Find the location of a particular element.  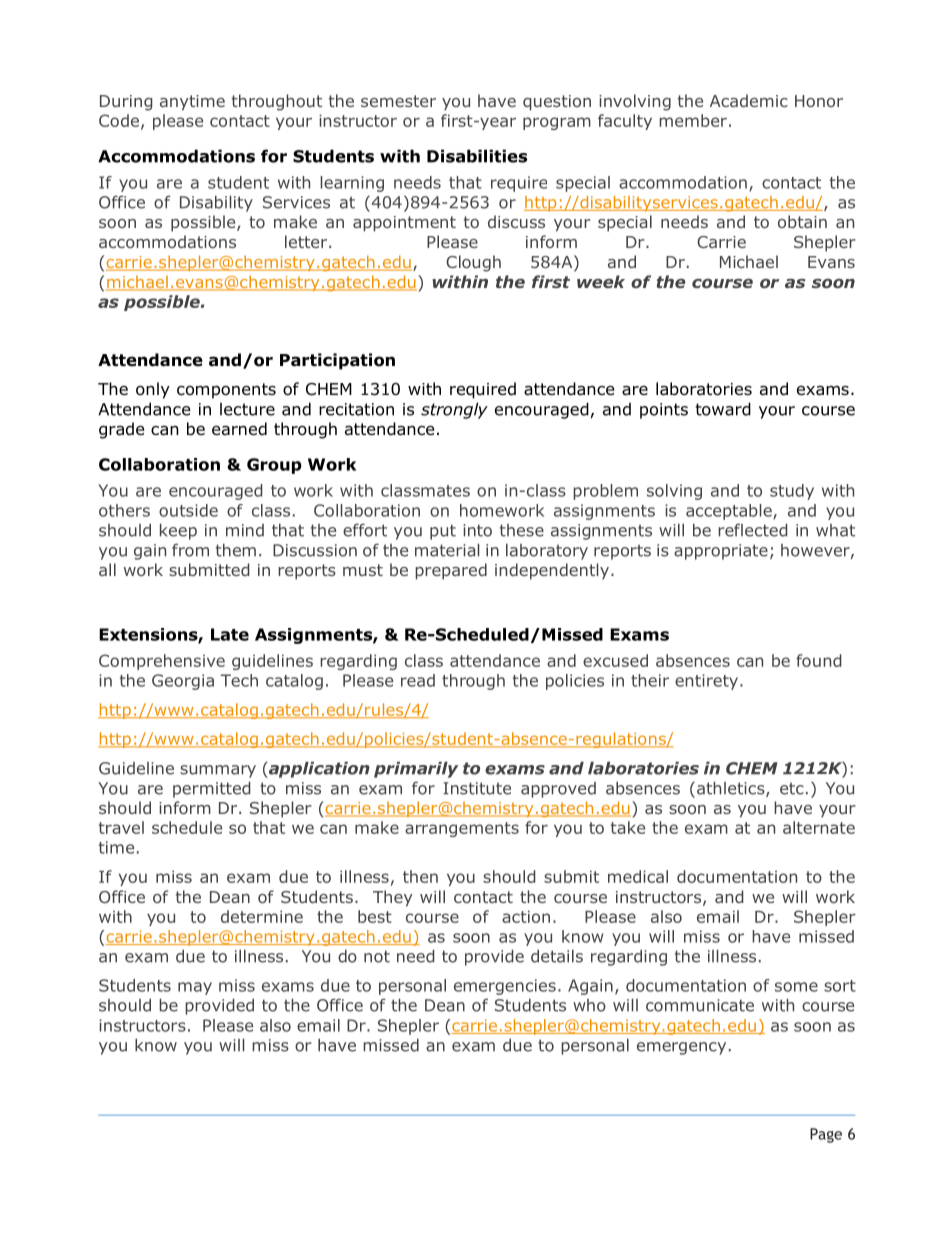

strongly is located at coordinates (454, 410).
